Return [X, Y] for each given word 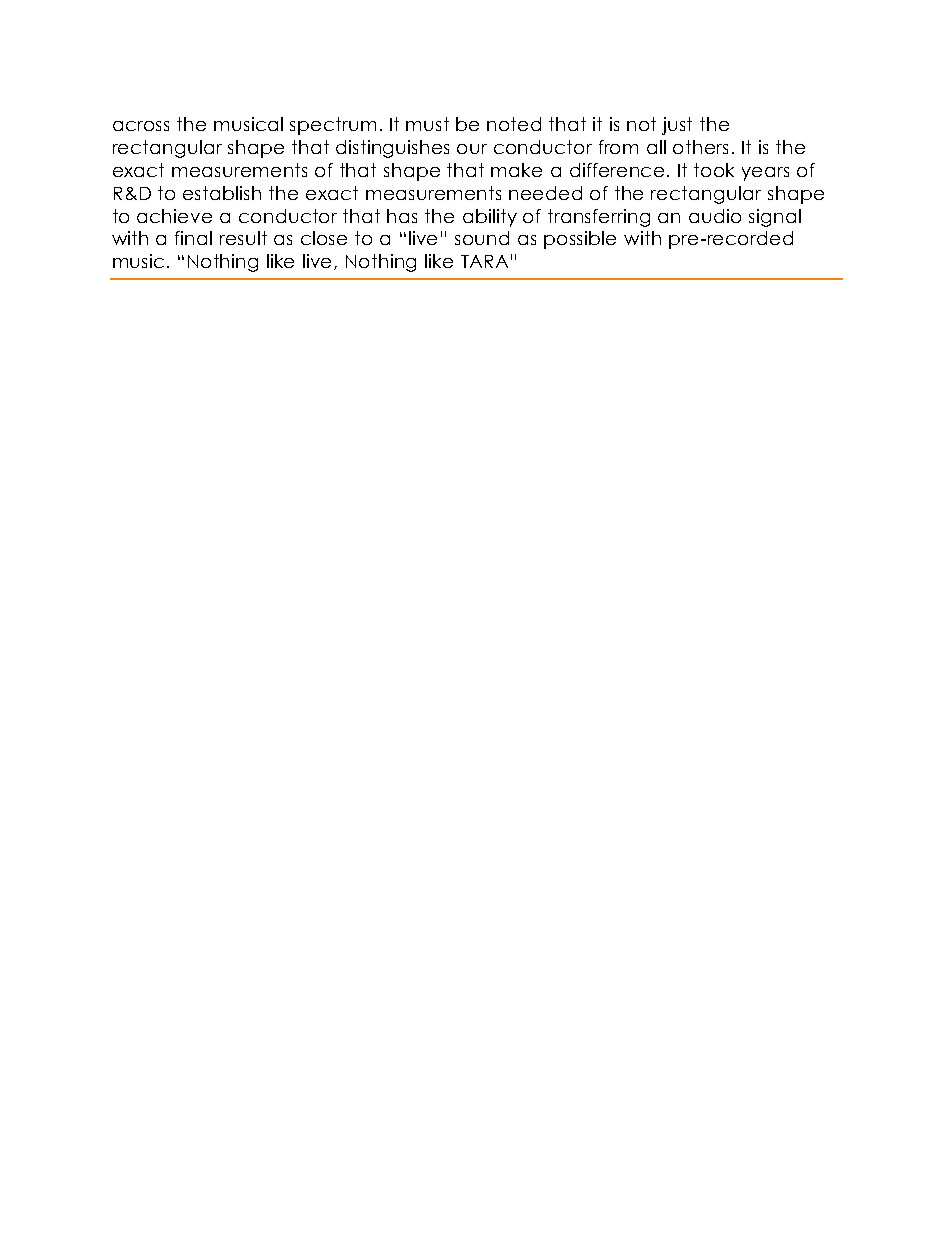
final [193, 238]
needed [545, 193]
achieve [174, 216]
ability [490, 218]
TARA [484, 261]
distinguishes [392, 149]
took [714, 170]
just [677, 126]
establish [222, 193]
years [765, 174]
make [516, 170]
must [427, 124]
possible [580, 240]
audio [715, 216]
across [141, 126]
